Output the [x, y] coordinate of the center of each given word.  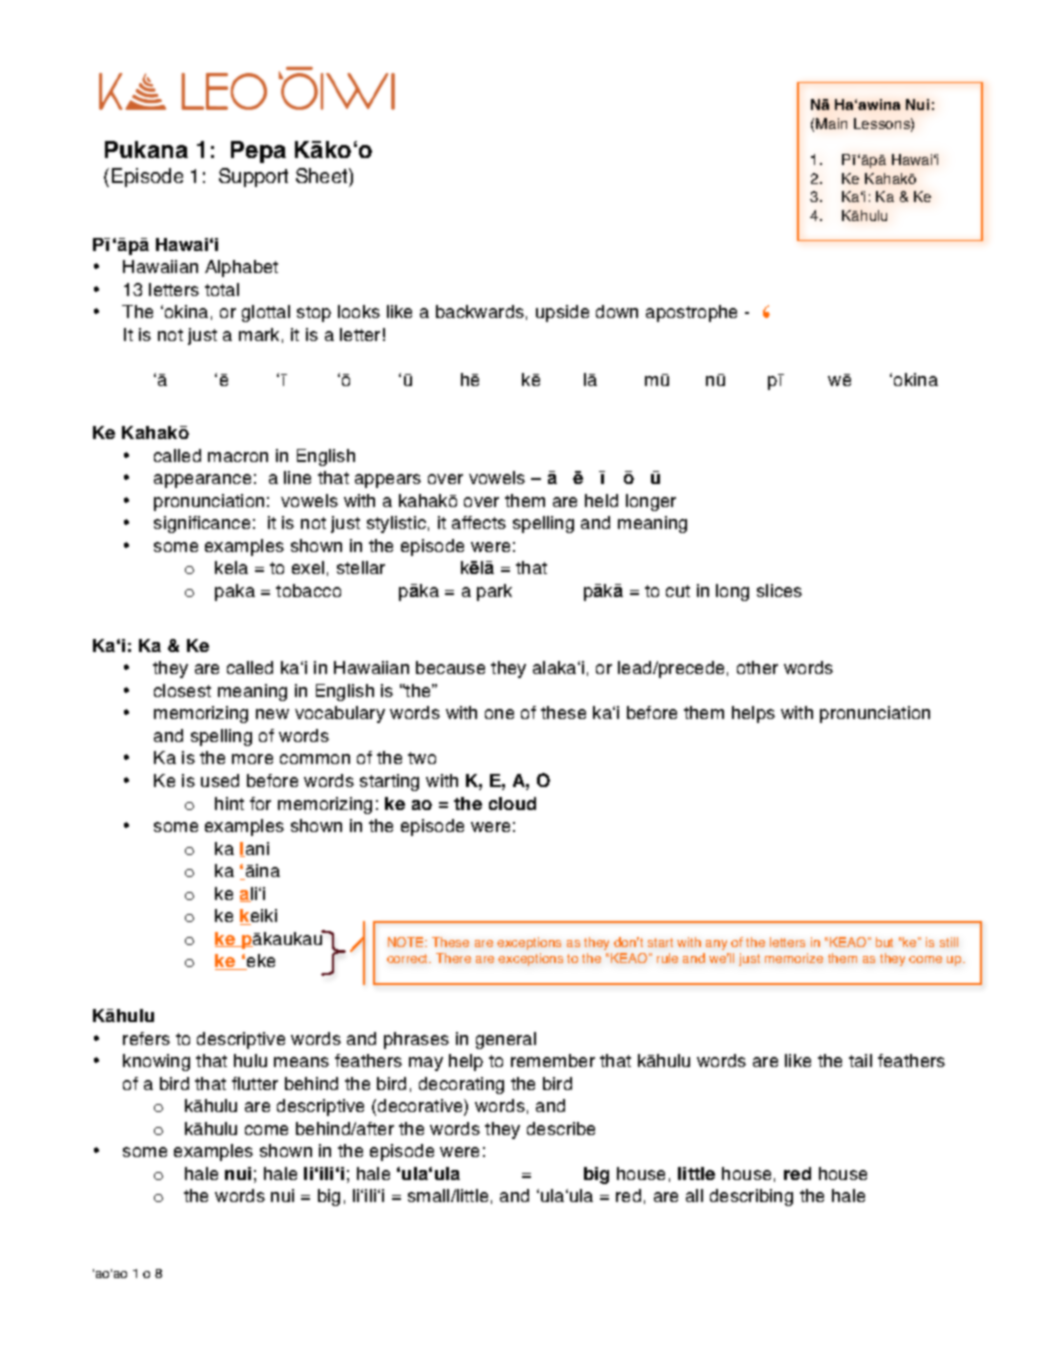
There [453, 958]
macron [238, 457]
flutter [255, 1083]
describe [561, 1128]
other [757, 667]
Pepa [258, 152]
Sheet [323, 177]
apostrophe [691, 313]
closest [182, 690]
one [499, 714]
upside [562, 313]
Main [831, 123]
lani [254, 849]
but [884, 942]
